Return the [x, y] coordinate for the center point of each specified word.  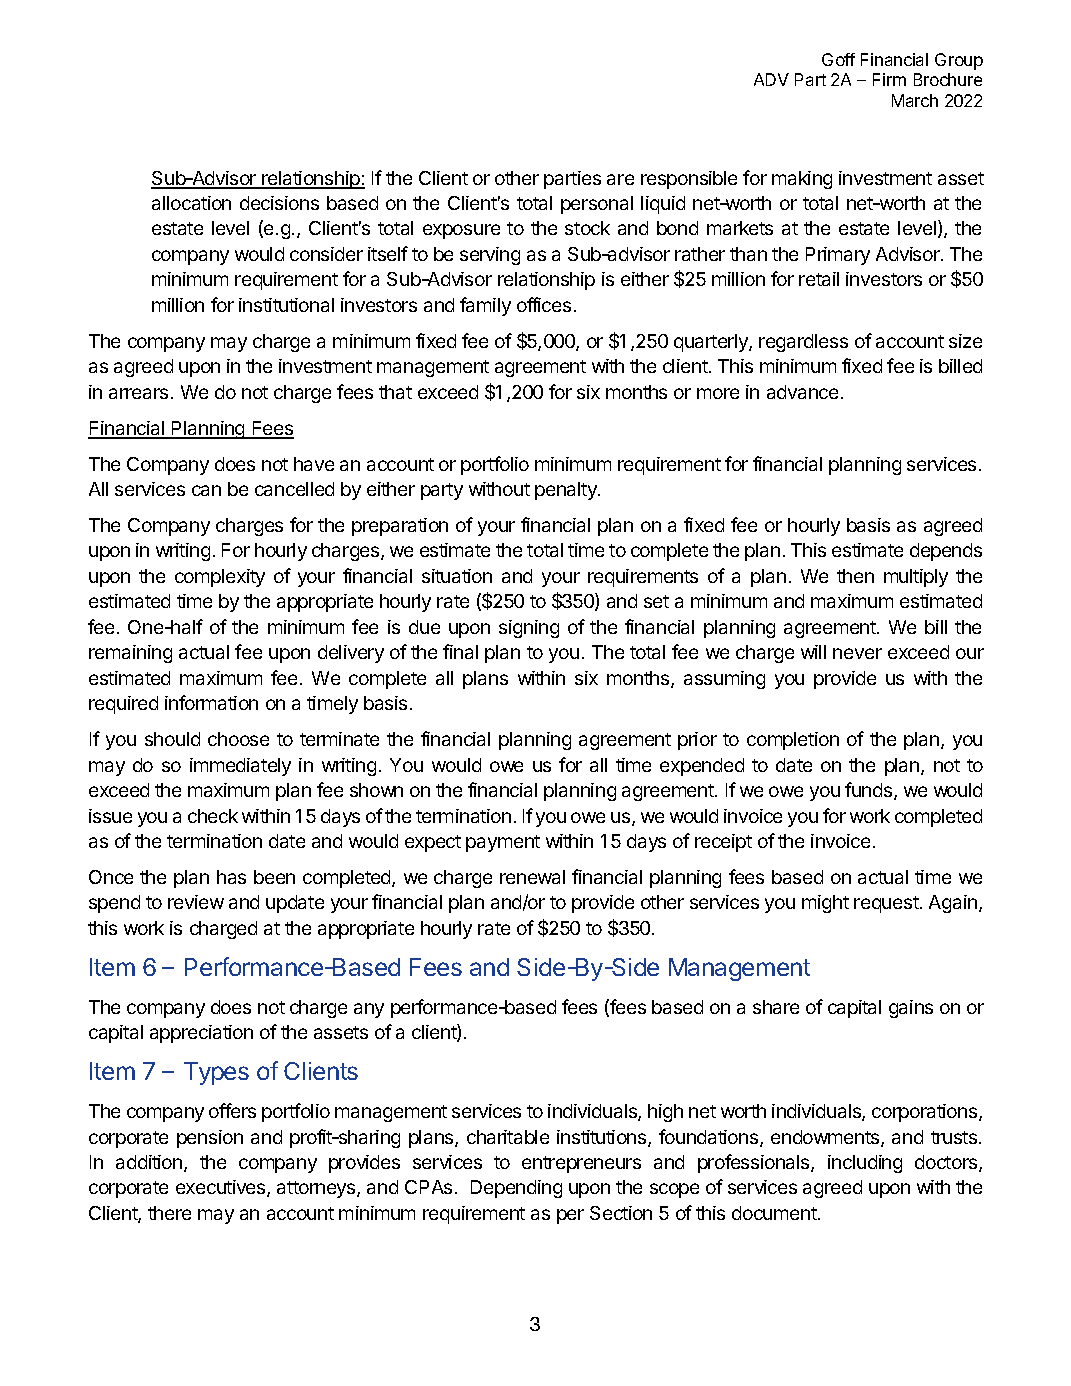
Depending [516, 1189]
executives [222, 1188]
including [865, 1164]
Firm [889, 79]
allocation [191, 203]
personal [597, 205]
